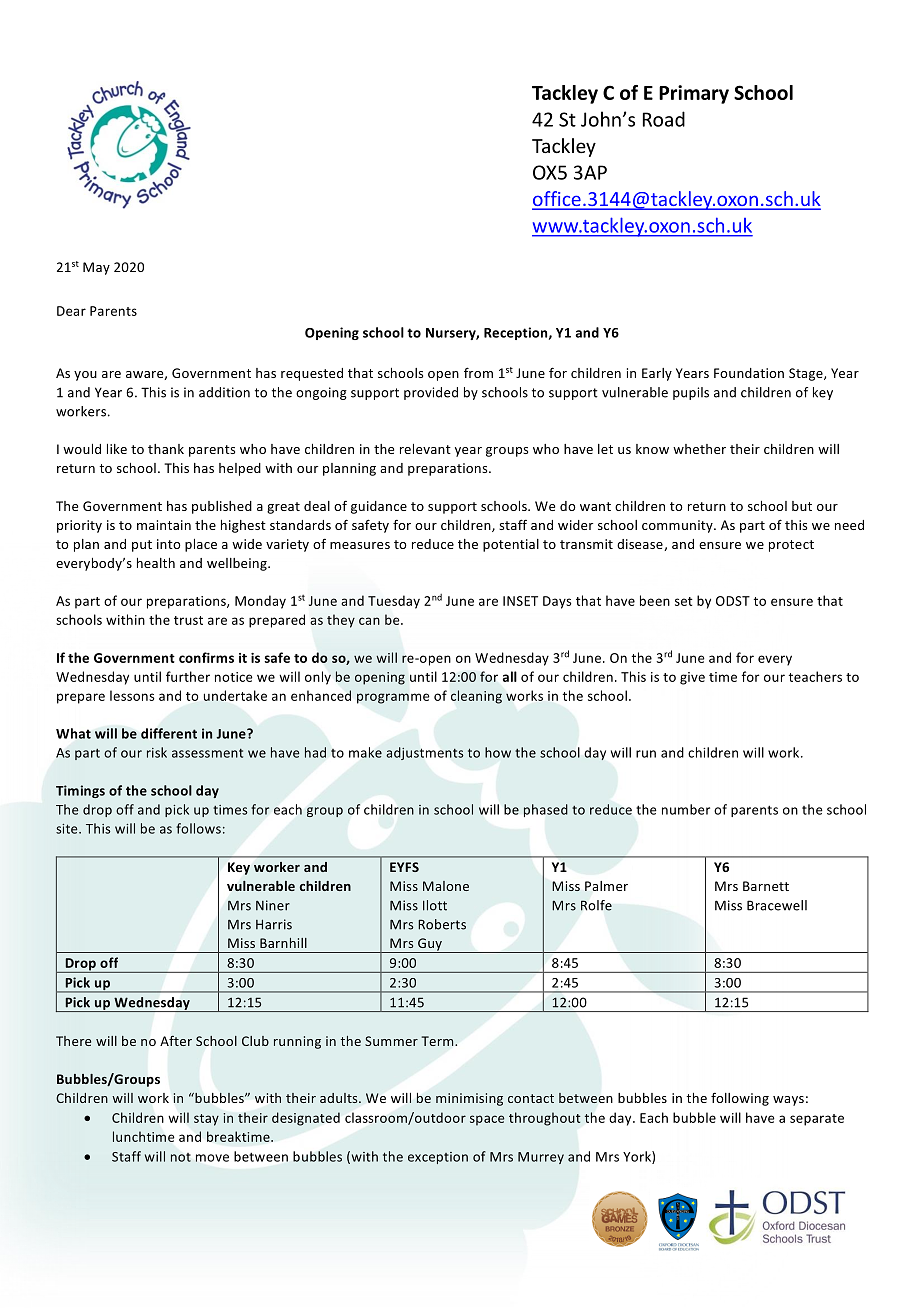  Describe the element at coordinates (169, 733) in the document. I see `different` at that location.
